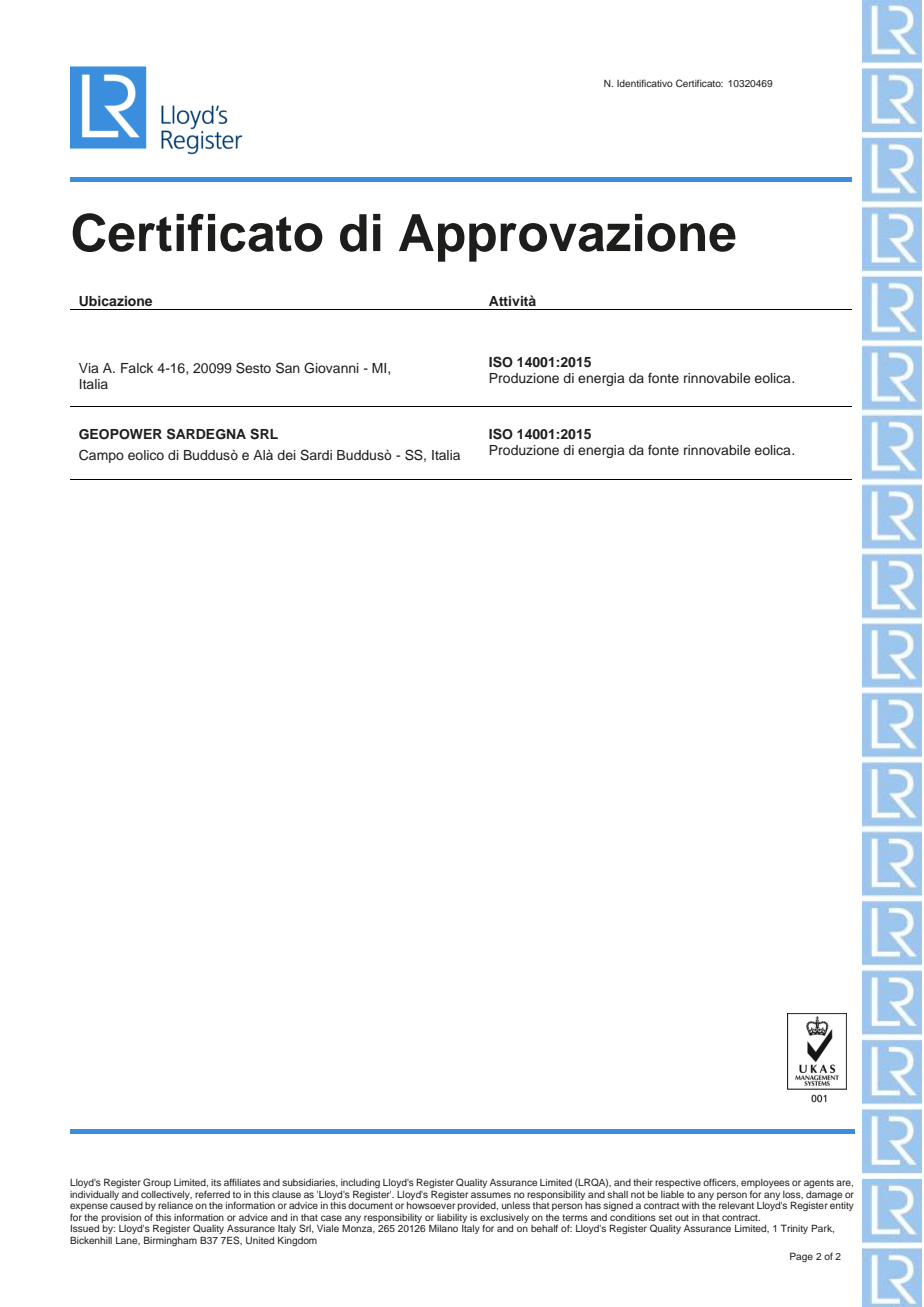  I want to click on agents, so click(819, 1183).
